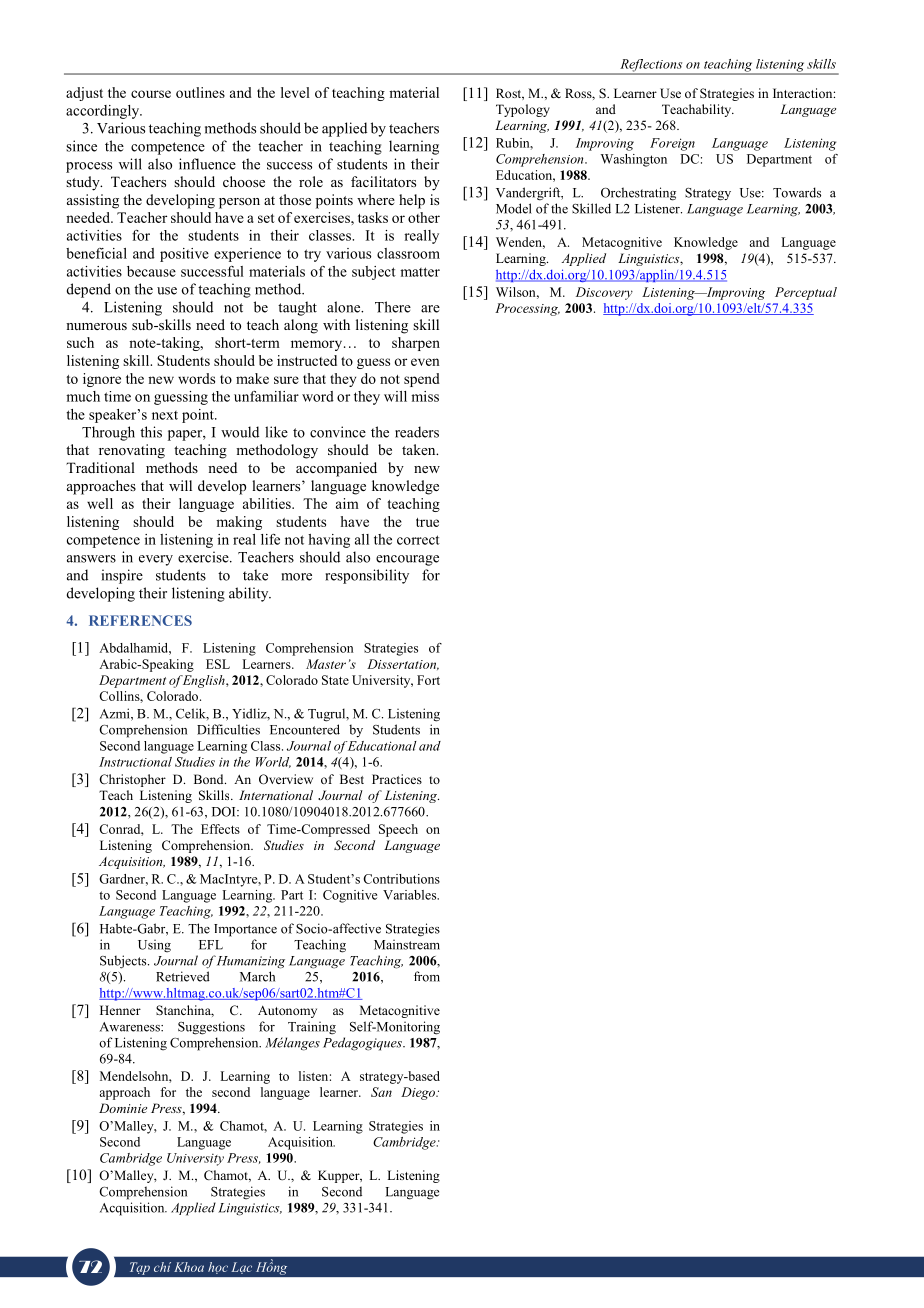  I want to click on sharpen, so click(416, 344).
